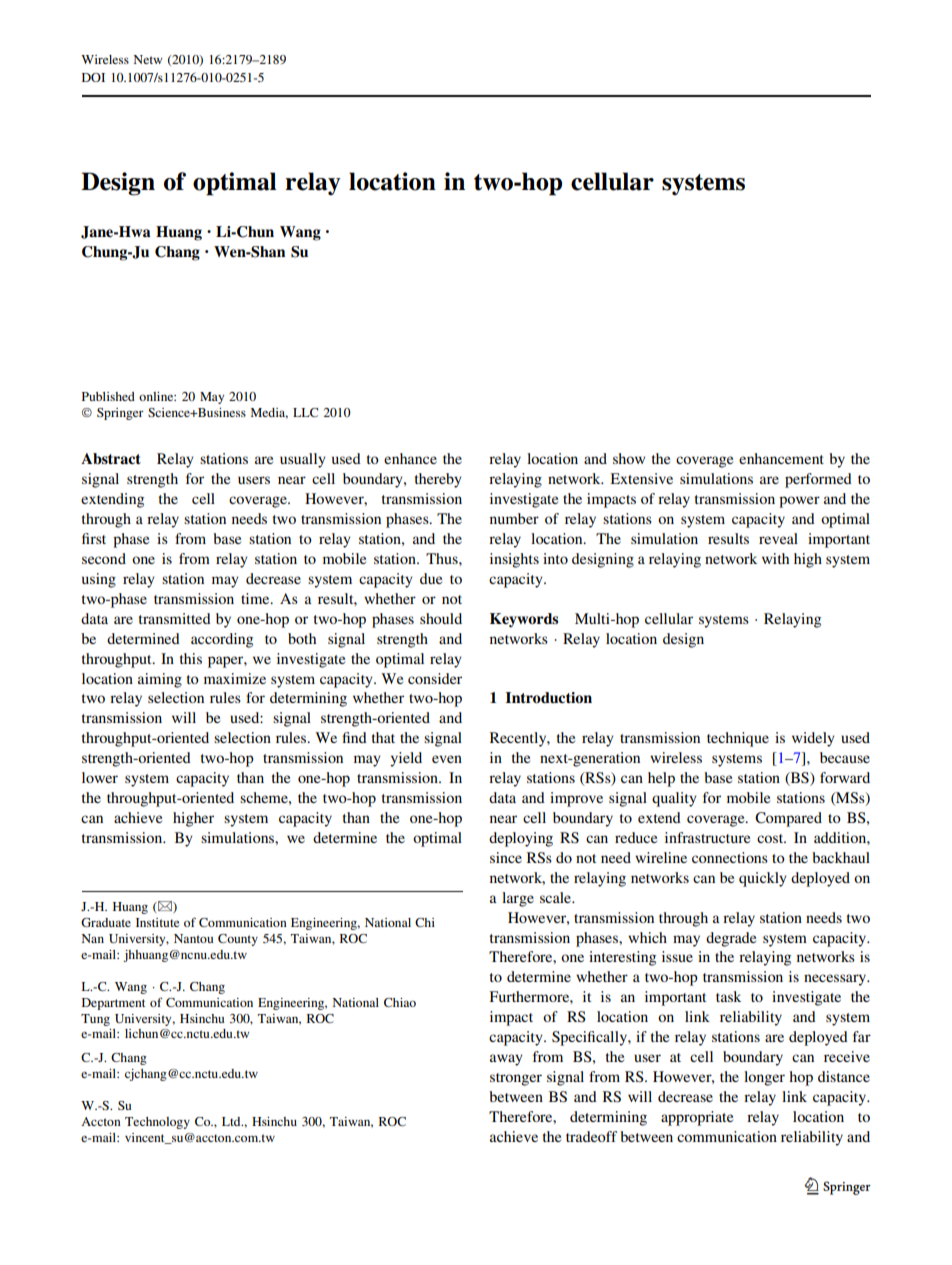 The width and height of the screenshot is (952, 1265). I want to click on transmitted, so click(175, 618).
